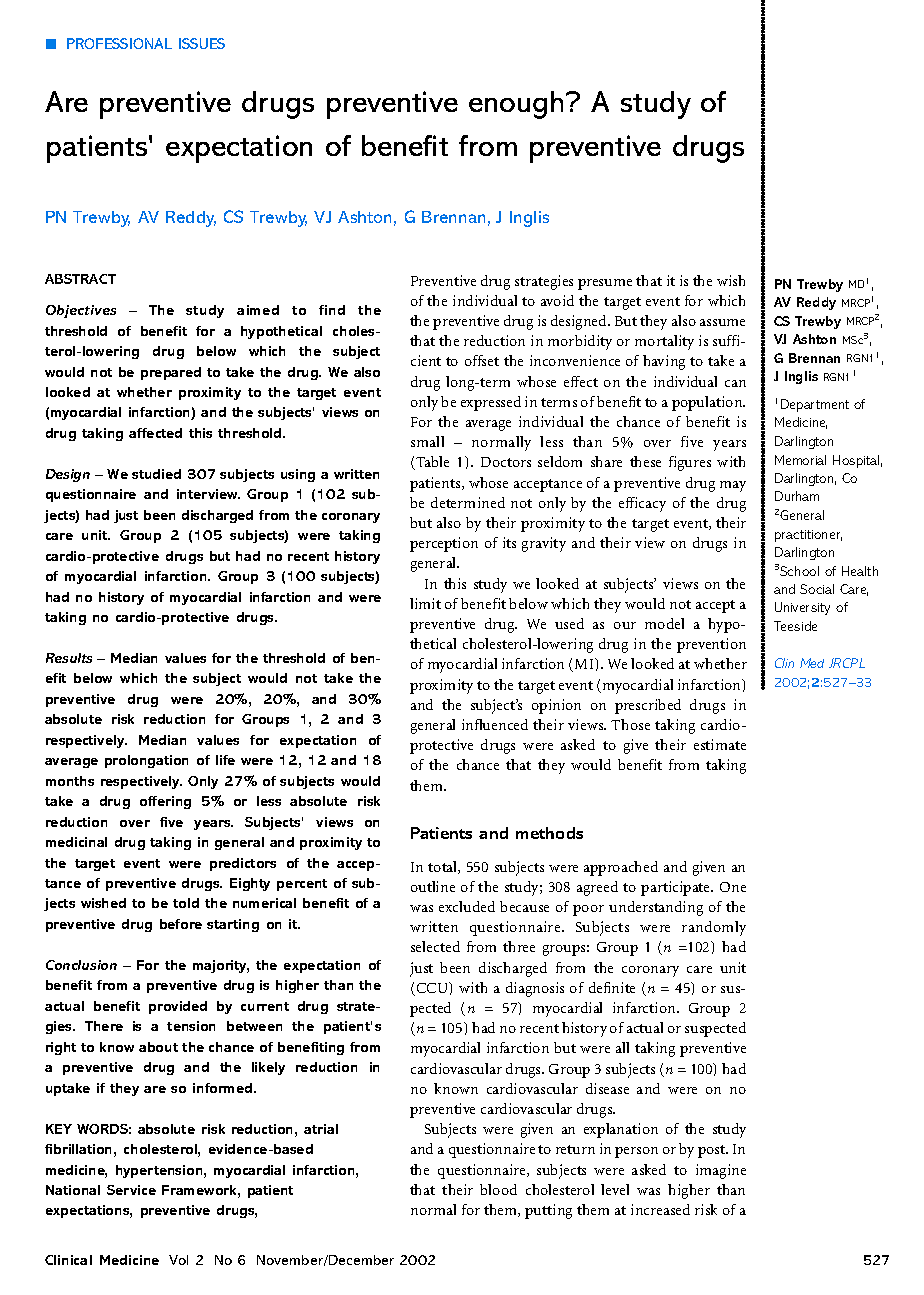 This page has height=1295, width=924. Describe the element at coordinates (433, 886) in the page. I see `outline` at that location.
